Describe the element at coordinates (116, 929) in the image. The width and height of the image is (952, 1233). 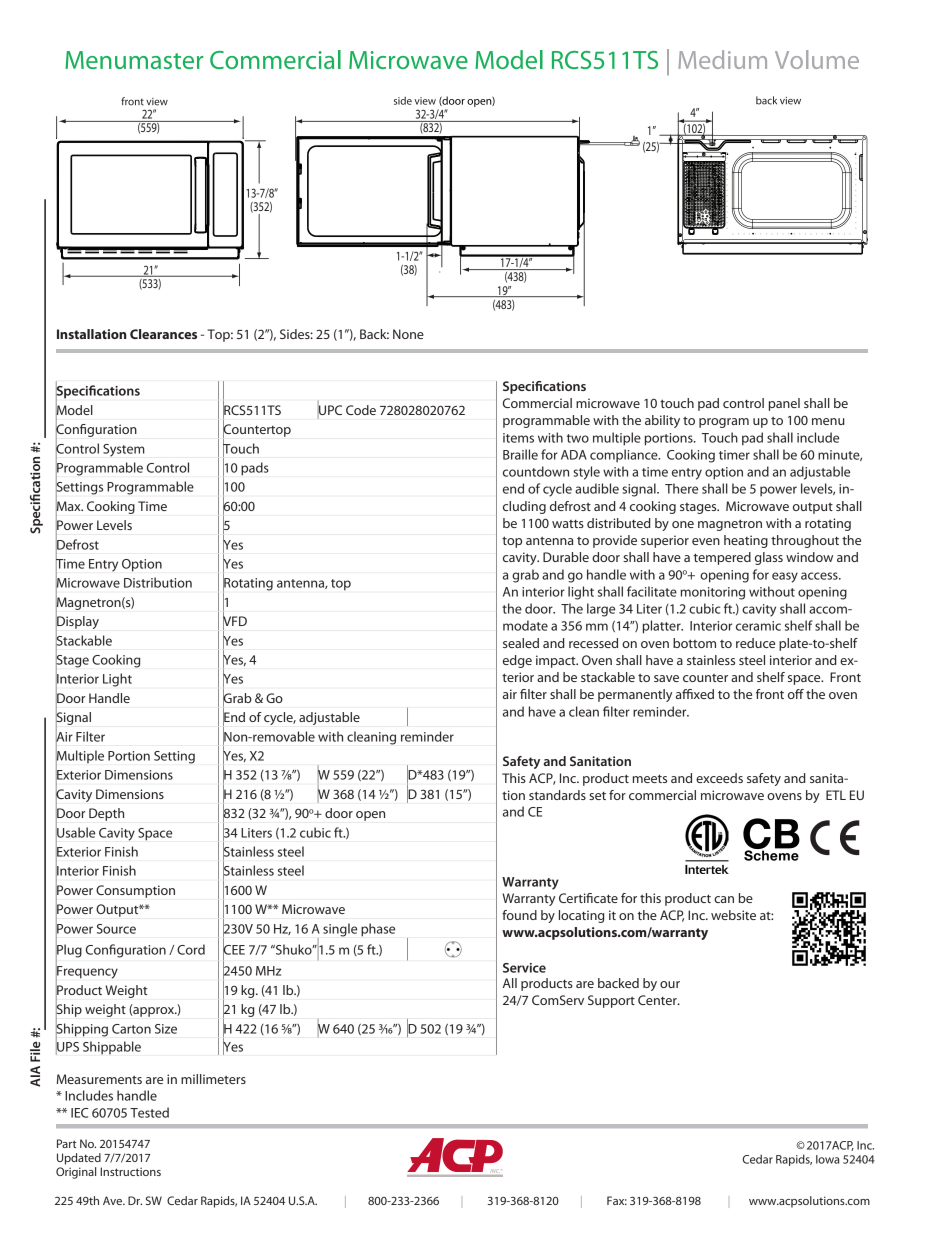
I see `Source` at that location.
